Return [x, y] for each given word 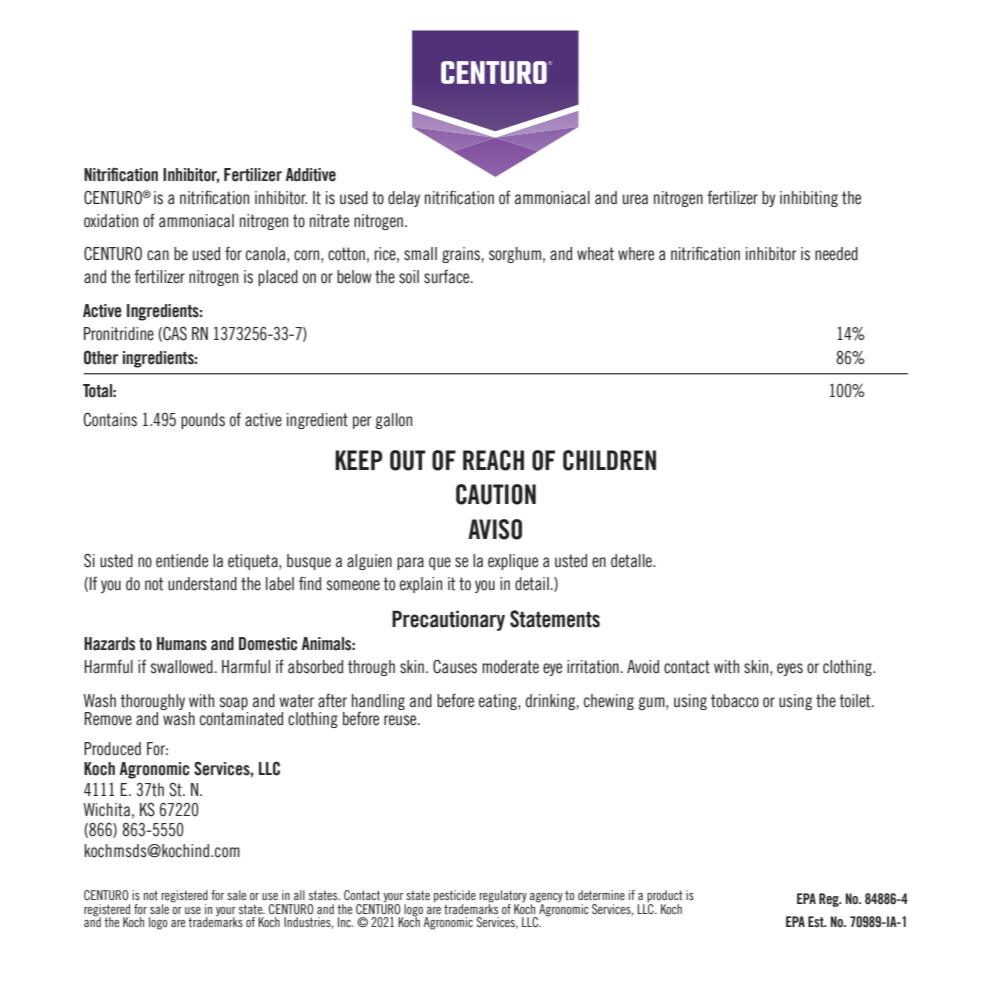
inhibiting [809, 199]
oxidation [111, 221]
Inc [345, 922]
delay [404, 199]
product [665, 897]
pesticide [455, 897]
